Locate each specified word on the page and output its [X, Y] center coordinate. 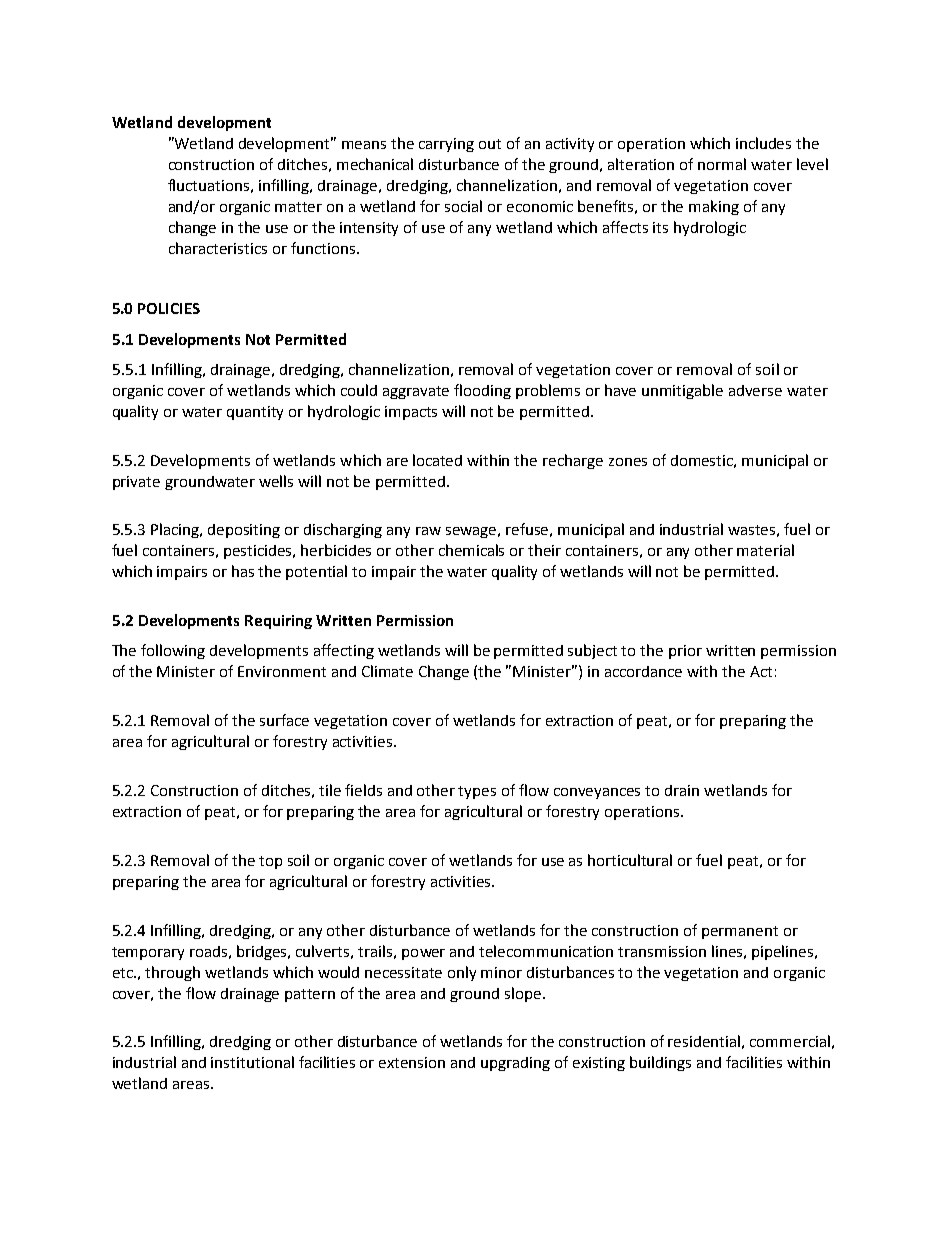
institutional [252, 1062]
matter [298, 207]
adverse [755, 390]
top [270, 862]
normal [722, 164]
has [243, 571]
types [477, 792]
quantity [255, 413]
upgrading [515, 1064]
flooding [482, 391]
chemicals [471, 550]
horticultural [630, 860]
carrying [446, 145]
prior [685, 652]
